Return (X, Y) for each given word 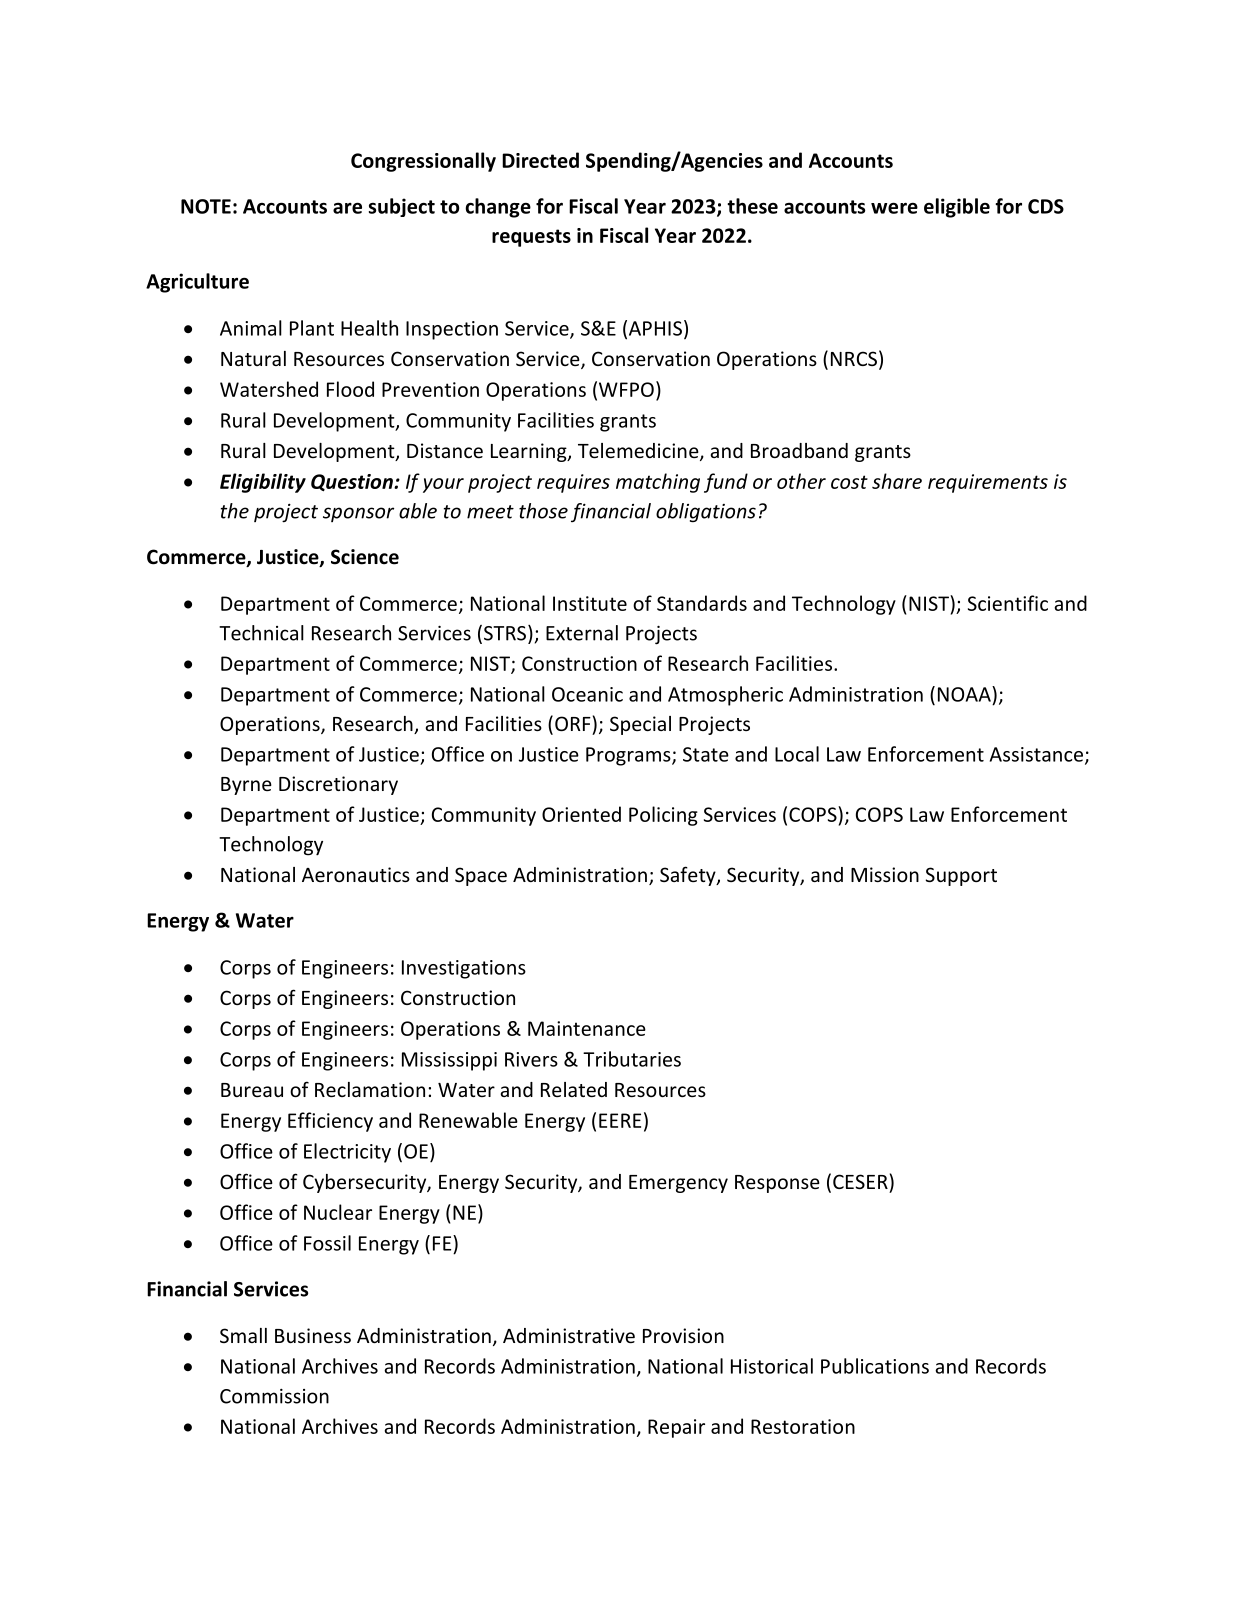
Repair (676, 1428)
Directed (540, 160)
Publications (875, 1366)
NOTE (206, 206)
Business (313, 1335)
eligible (957, 208)
